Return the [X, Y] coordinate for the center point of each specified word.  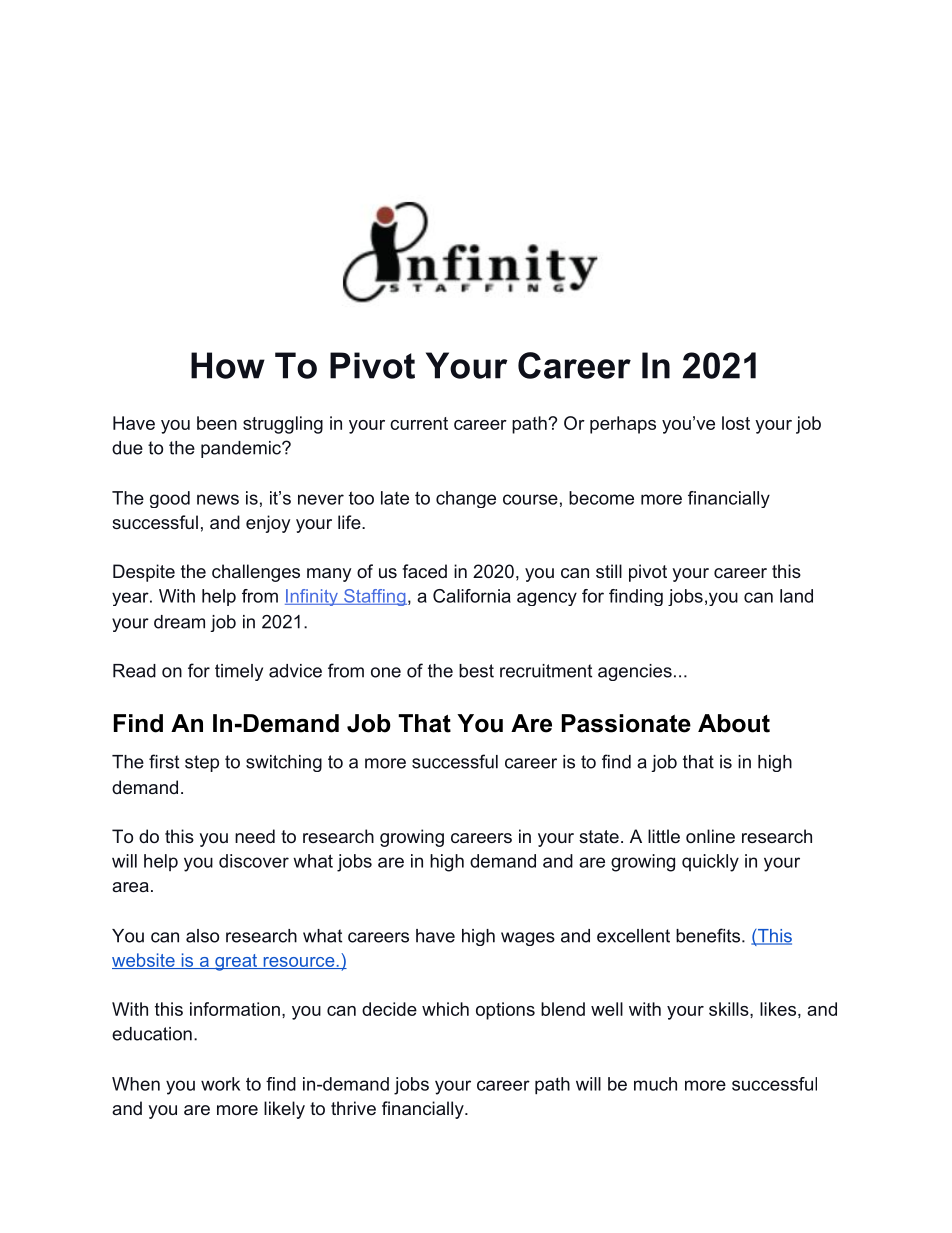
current [419, 423]
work [220, 1084]
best [476, 671]
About [734, 723]
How [228, 365]
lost [736, 423]
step [202, 763]
